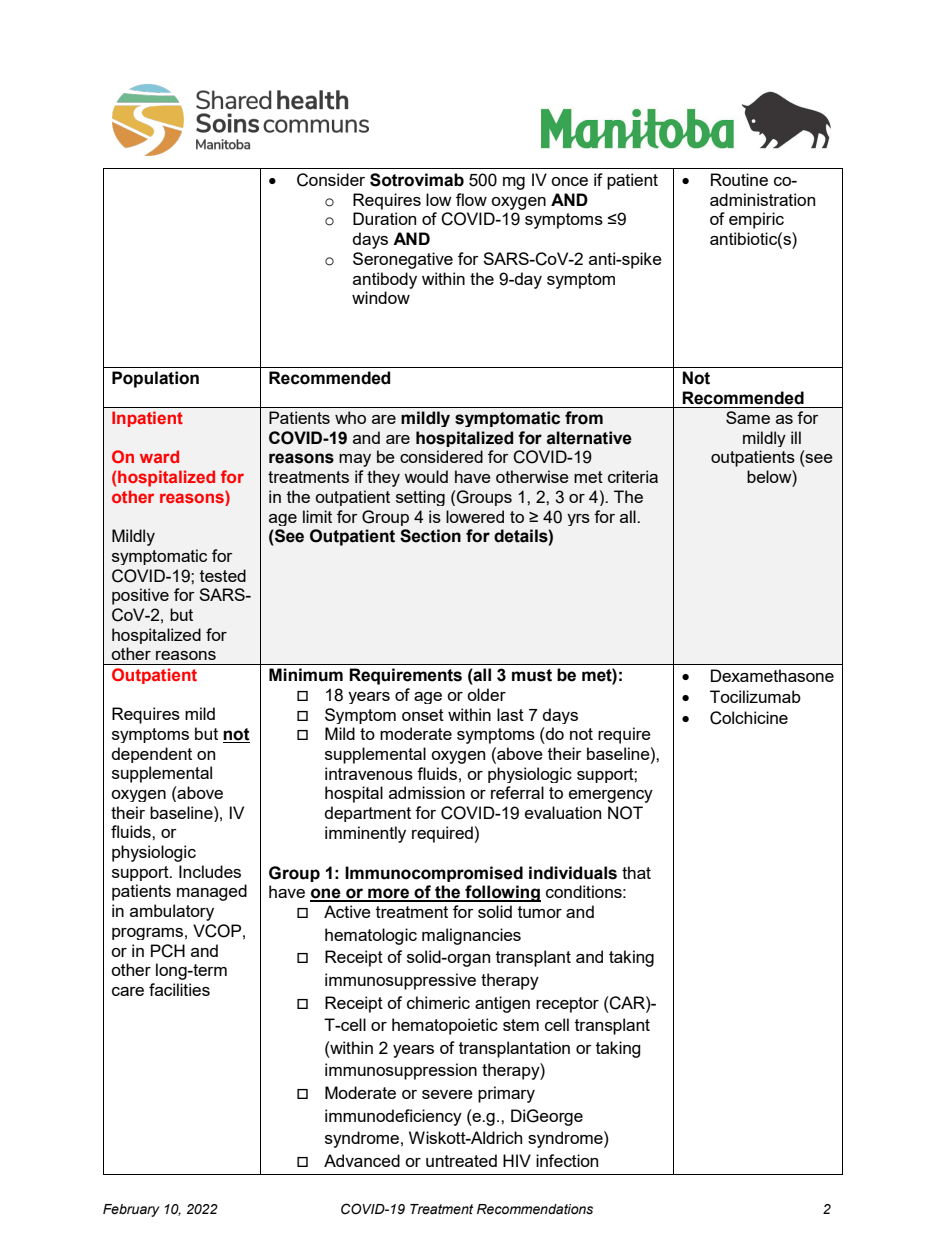 This screenshot has height=1233, width=952. What do you see at coordinates (159, 456) in the screenshot?
I see `ward` at bounding box center [159, 456].
